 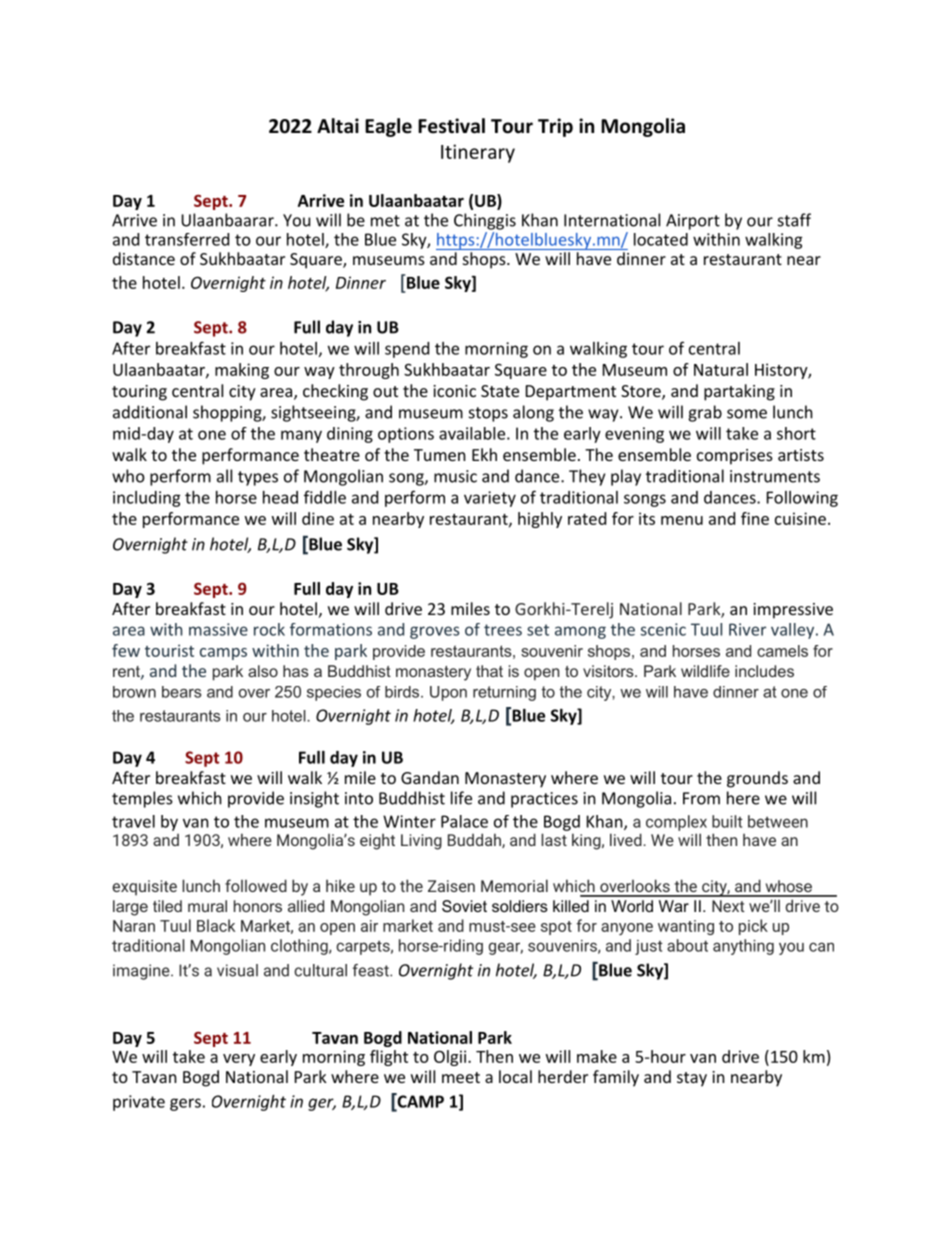 What do you see at coordinates (239, 1060) in the image?
I see `very` at bounding box center [239, 1060].
